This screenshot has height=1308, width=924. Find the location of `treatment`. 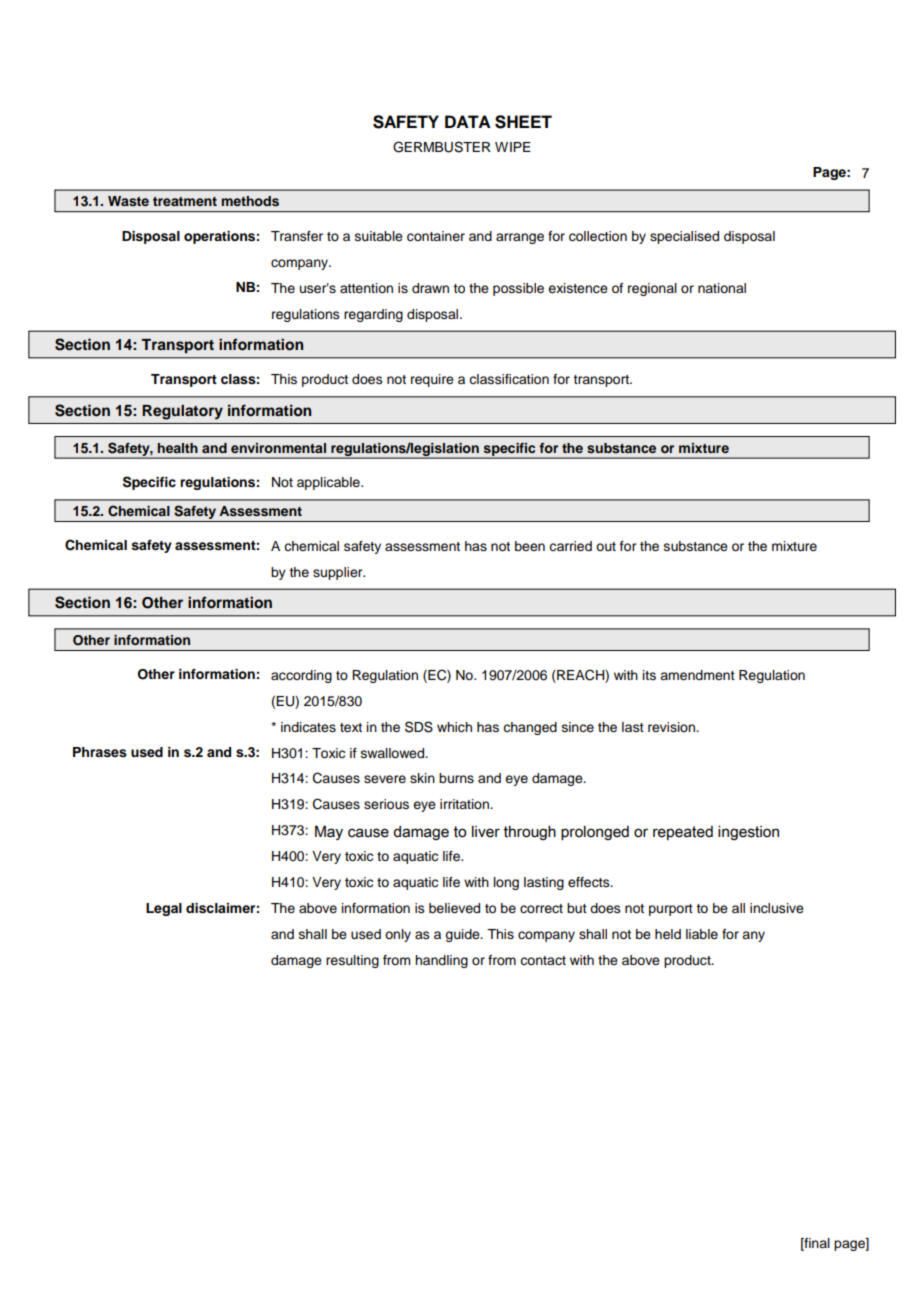

treatment is located at coordinates (185, 201).
